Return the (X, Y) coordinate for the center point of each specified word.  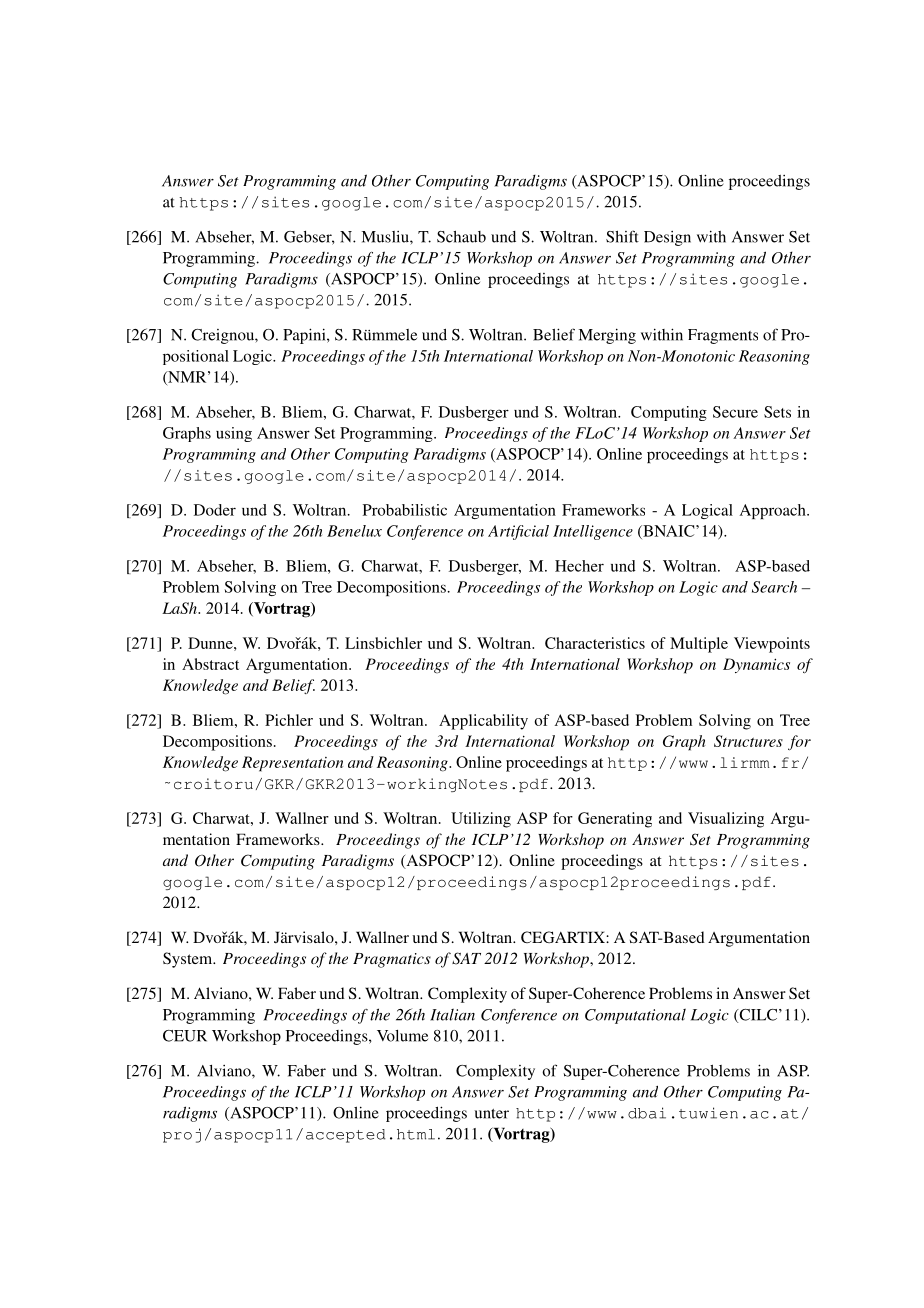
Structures (748, 741)
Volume (402, 1036)
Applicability (483, 722)
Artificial (518, 532)
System (189, 960)
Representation (292, 764)
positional (196, 357)
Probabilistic (405, 510)
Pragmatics (392, 960)
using (234, 434)
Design (667, 238)
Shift (622, 236)
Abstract (210, 664)
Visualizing (726, 820)
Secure (735, 412)
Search (774, 587)
